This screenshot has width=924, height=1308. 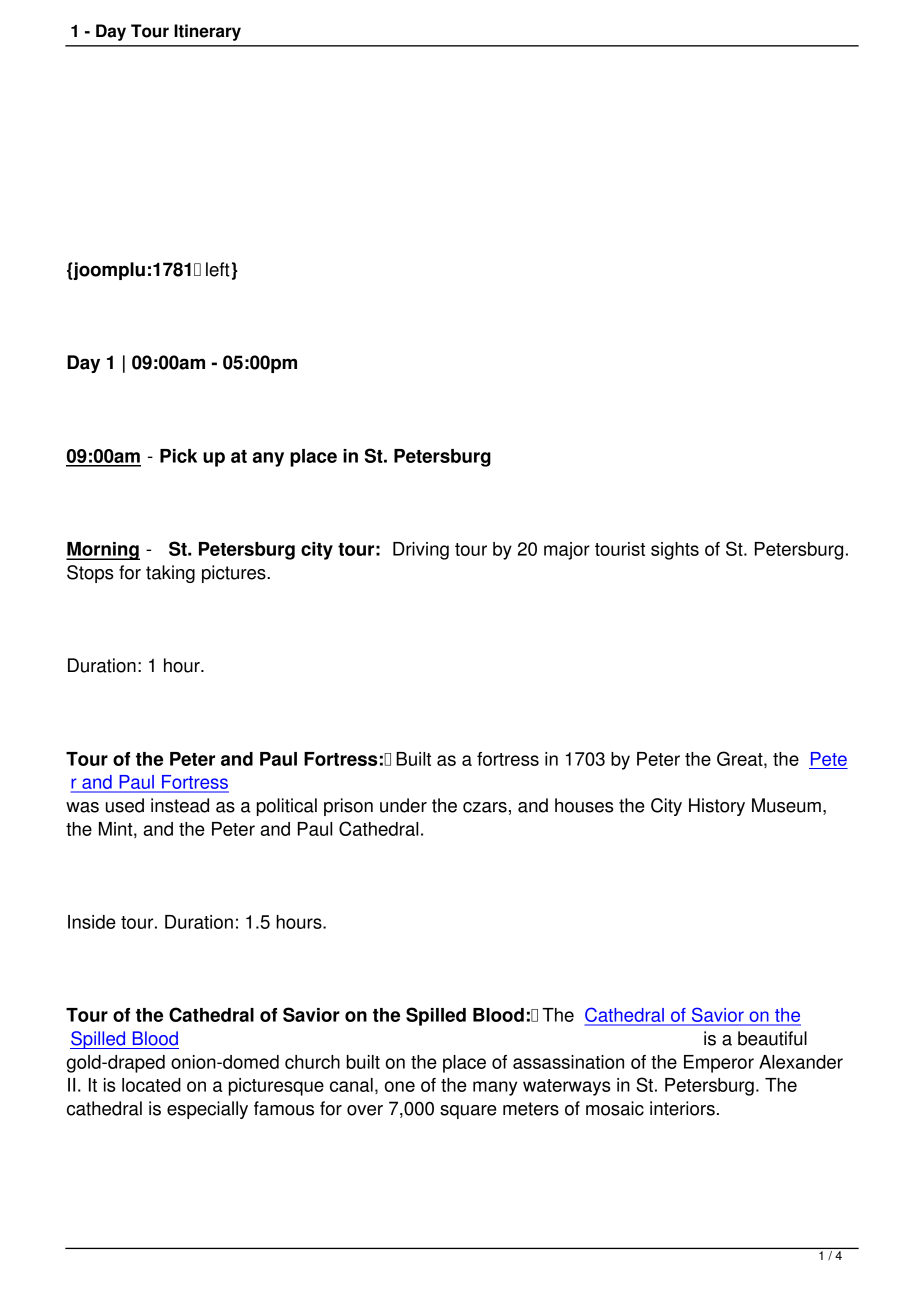 What do you see at coordinates (207, 32) in the screenshot?
I see `Itinerary` at bounding box center [207, 32].
